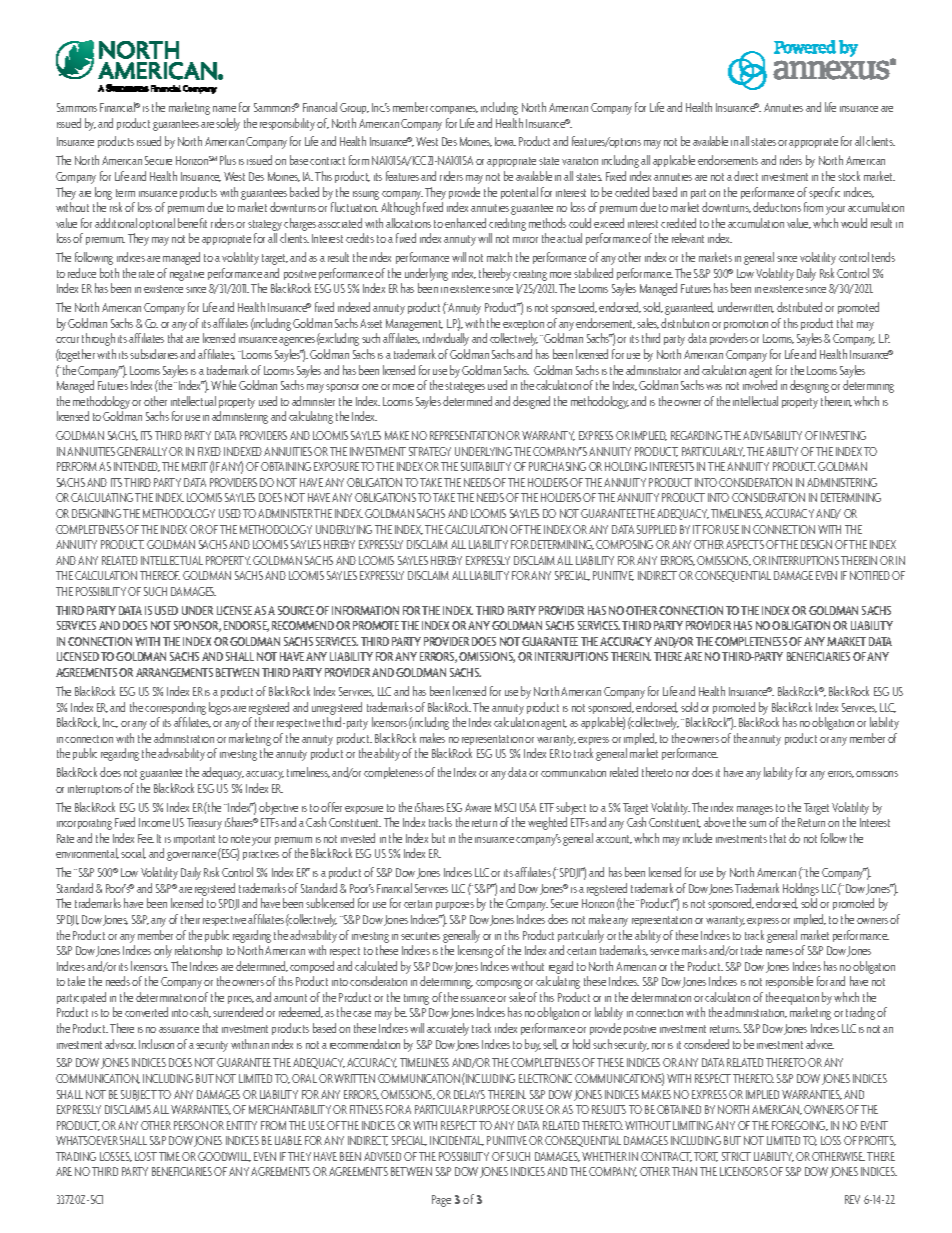 This image has height=1233, width=952. Describe the element at coordinates (457, 1141) in the image. I see `INCIDENTAL` at that location.
